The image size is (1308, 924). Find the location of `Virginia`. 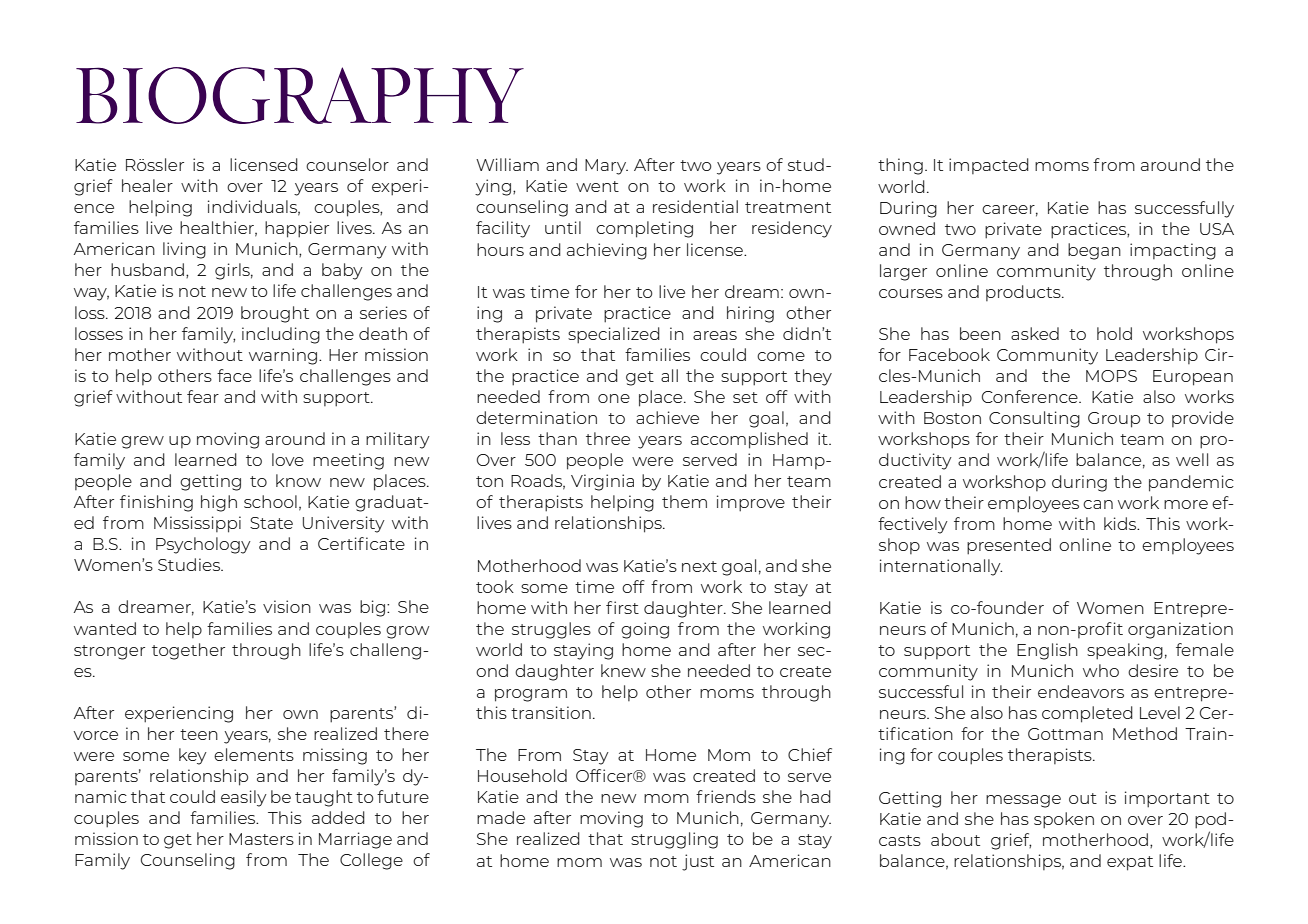

Virginia is located at coordinates (602, 482).
